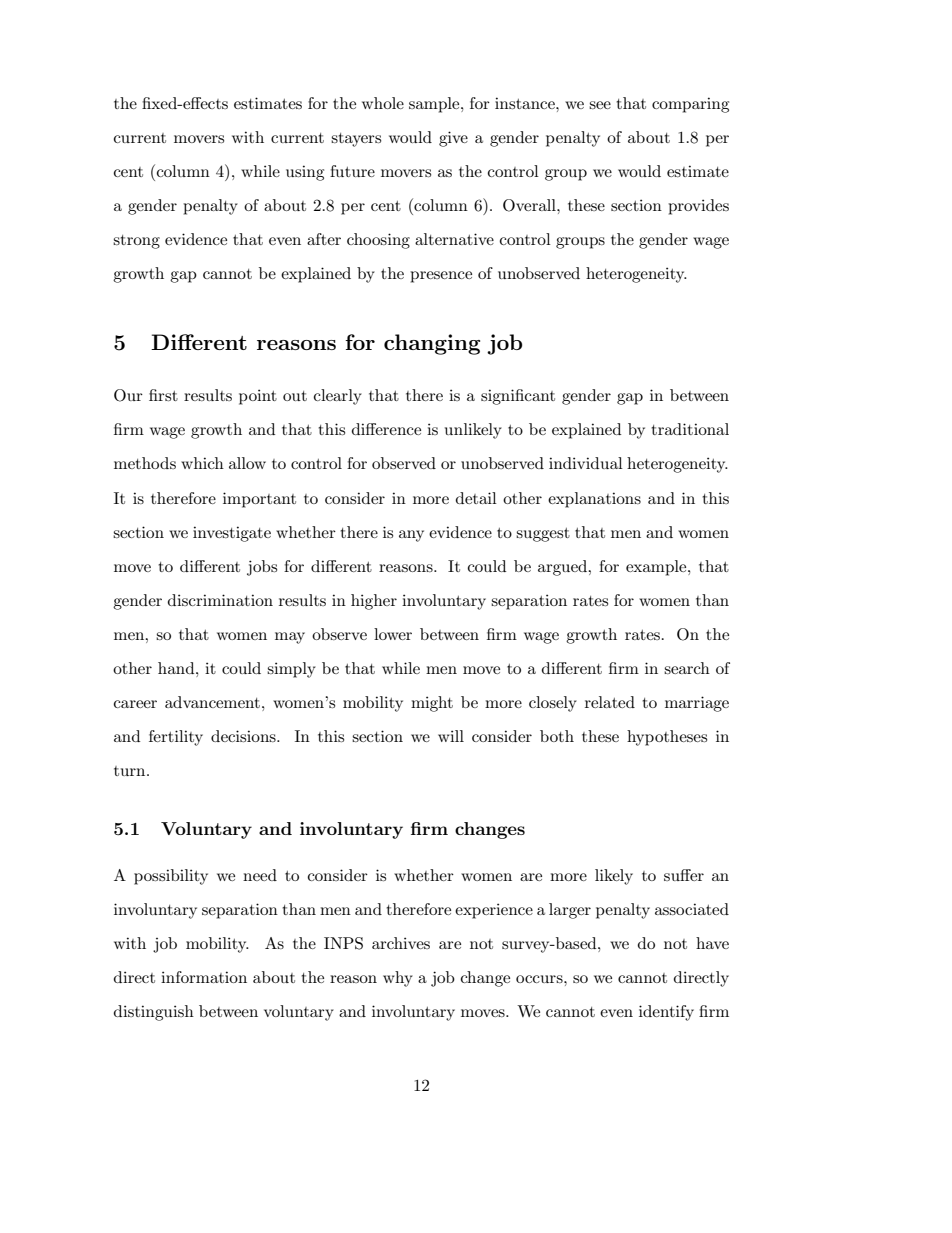  What do you see at coordinates (212, 702) in the image?
I see `advancement` at bounding box center [212, 702].
